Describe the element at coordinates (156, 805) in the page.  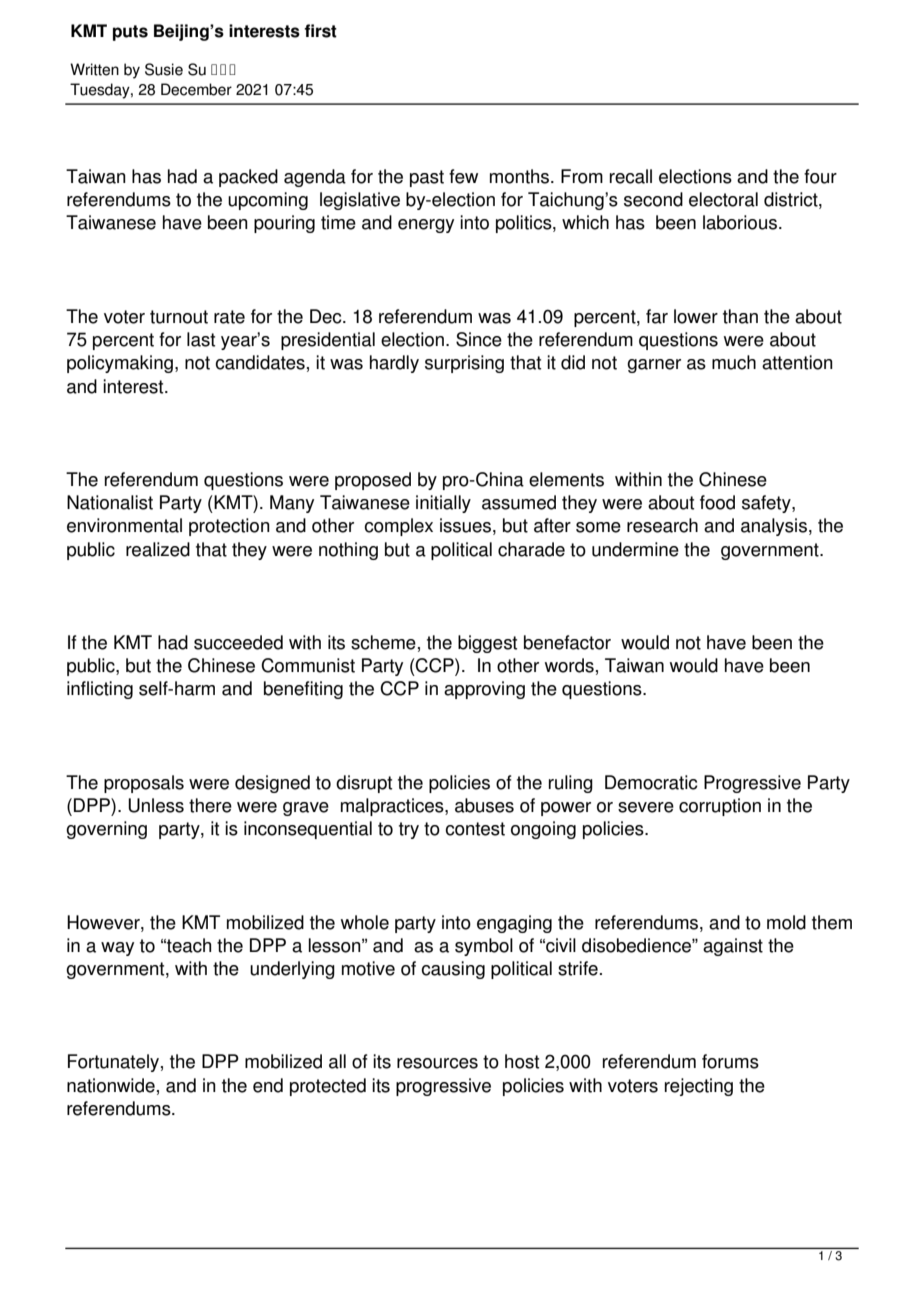
I see `Unless` at that location.
